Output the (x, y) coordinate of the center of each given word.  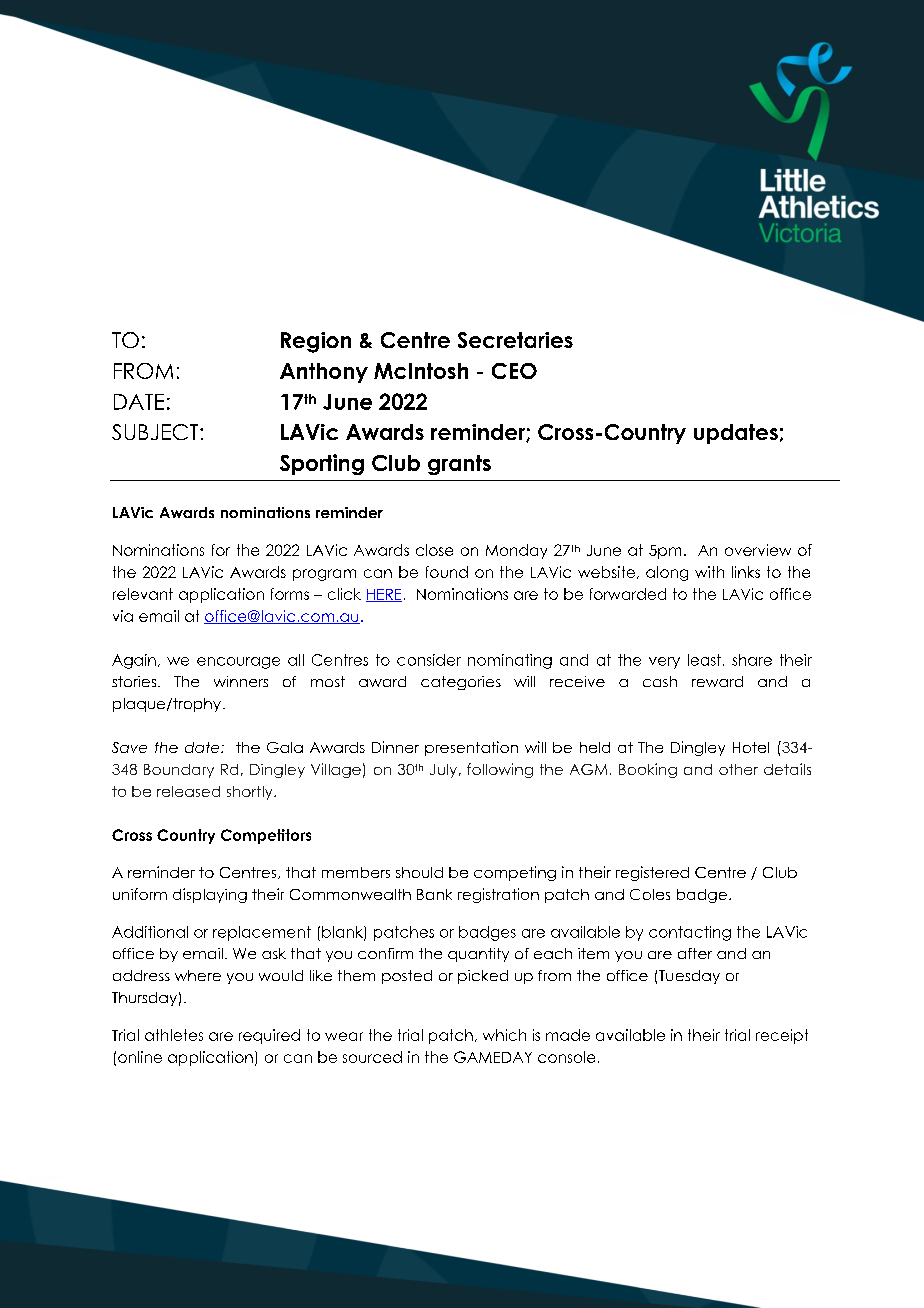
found (447, 572)
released (188, 791)
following (500, 770)
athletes (174, 1035)
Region (316, 342)
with (709, 572)
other (738, 769)
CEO (514, 371)
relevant (143, 594)
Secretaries (515, 340)
